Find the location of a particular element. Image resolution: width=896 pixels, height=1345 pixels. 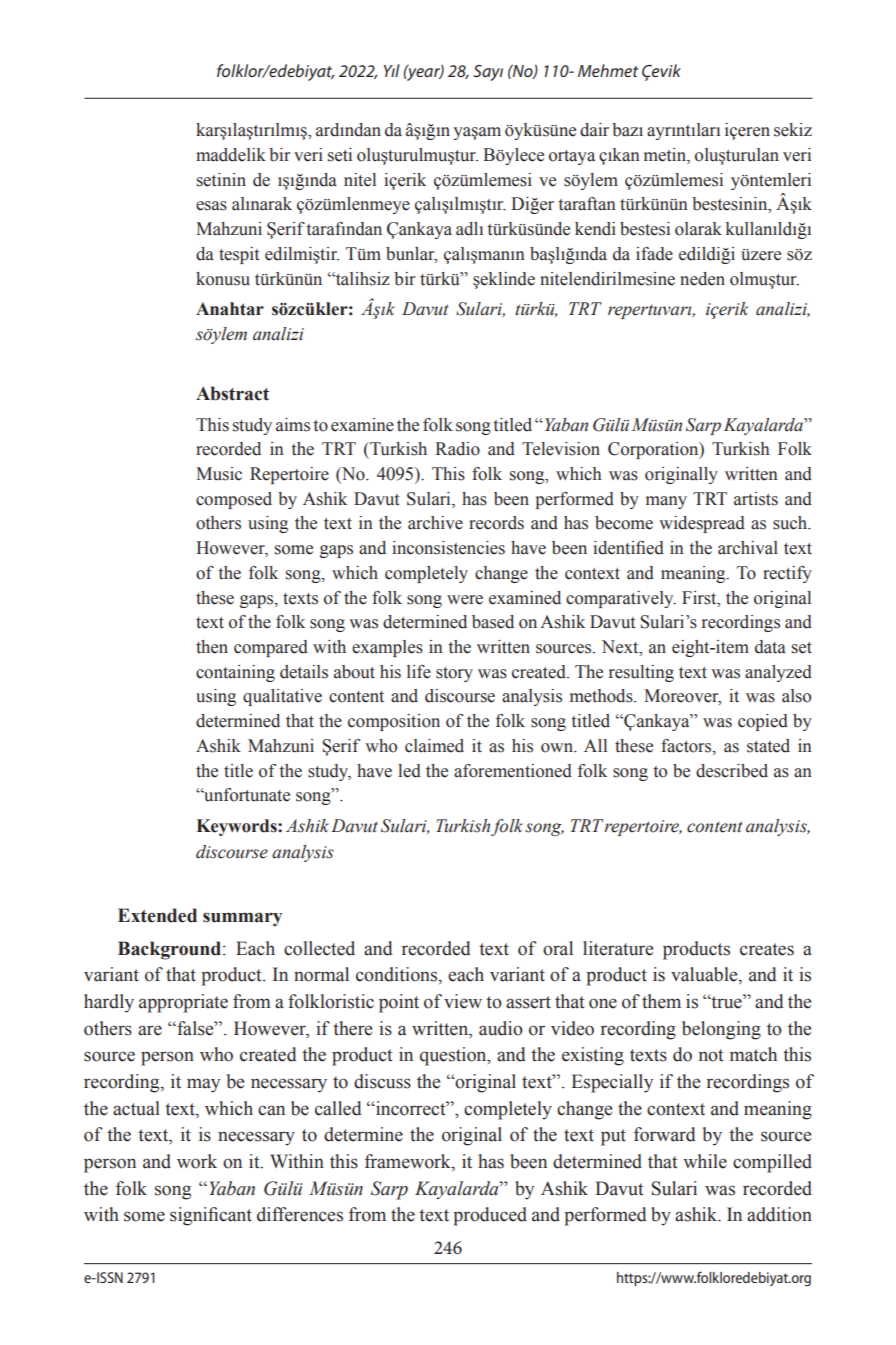

esas is located at coordinates (211, 206).
